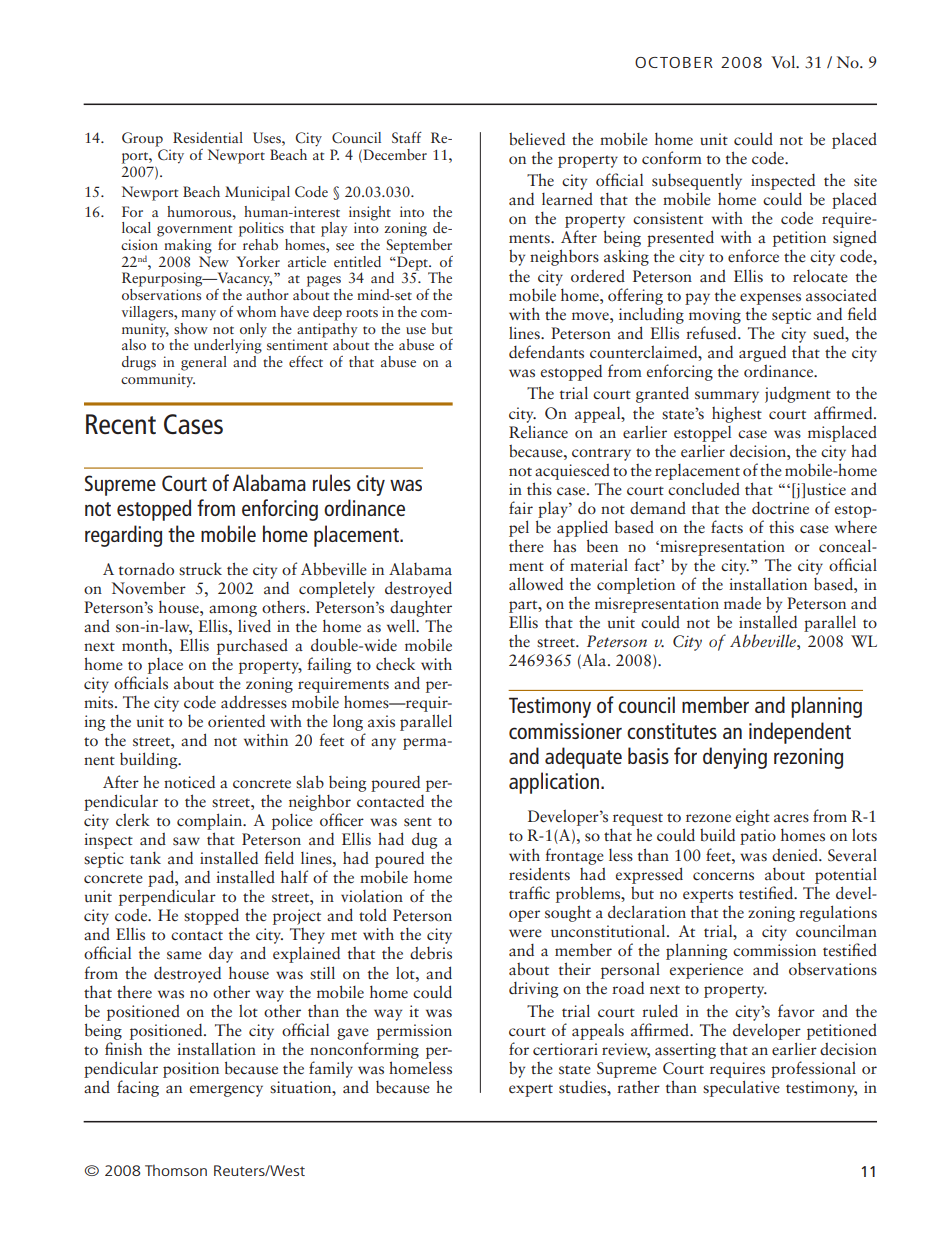 The height and width of the screenshot is (1233, 952). I want to click on among, so click(233, 611).
